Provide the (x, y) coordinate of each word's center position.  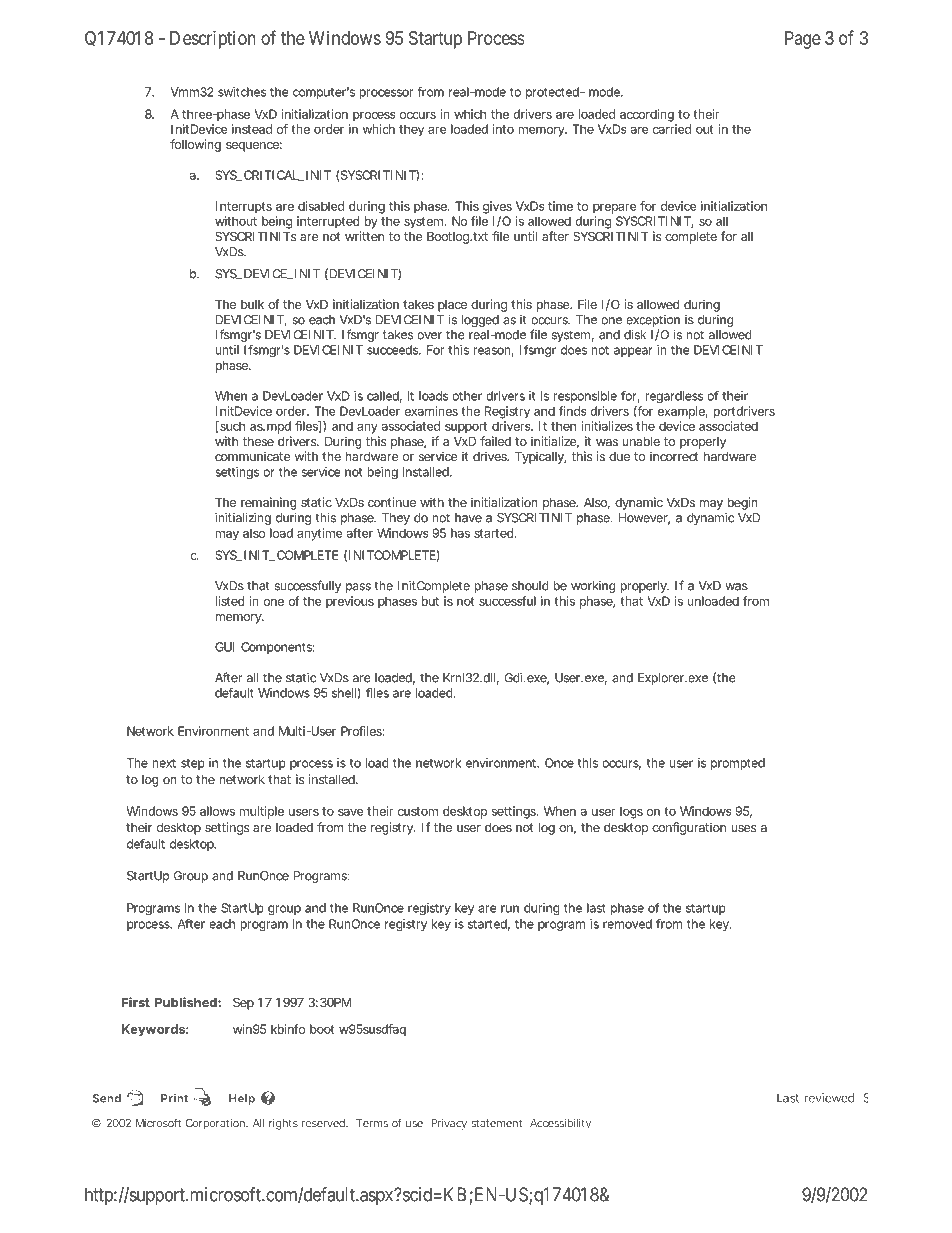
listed (230, 601)
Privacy (449, 1124)
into (503, 129)
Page (803, 40)
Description (213, 40)
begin (742, 503)
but (430, 601)
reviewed (829, 1098)
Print (174, 1098)
